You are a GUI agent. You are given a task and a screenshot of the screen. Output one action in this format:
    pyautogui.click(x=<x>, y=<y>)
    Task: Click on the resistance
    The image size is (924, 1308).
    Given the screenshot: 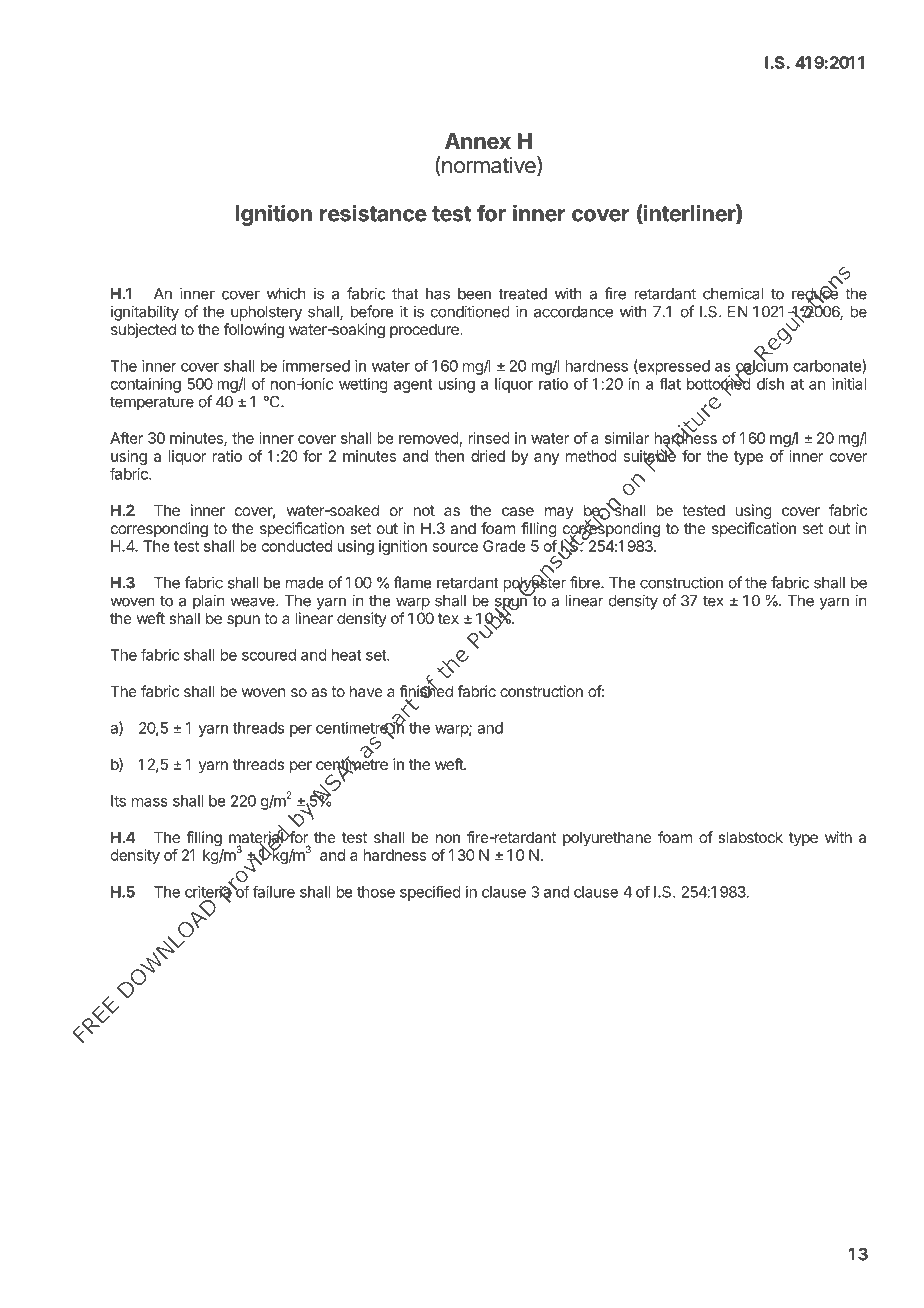 What is the action you would take?
    pyautogui.click(x=373, y=213)
